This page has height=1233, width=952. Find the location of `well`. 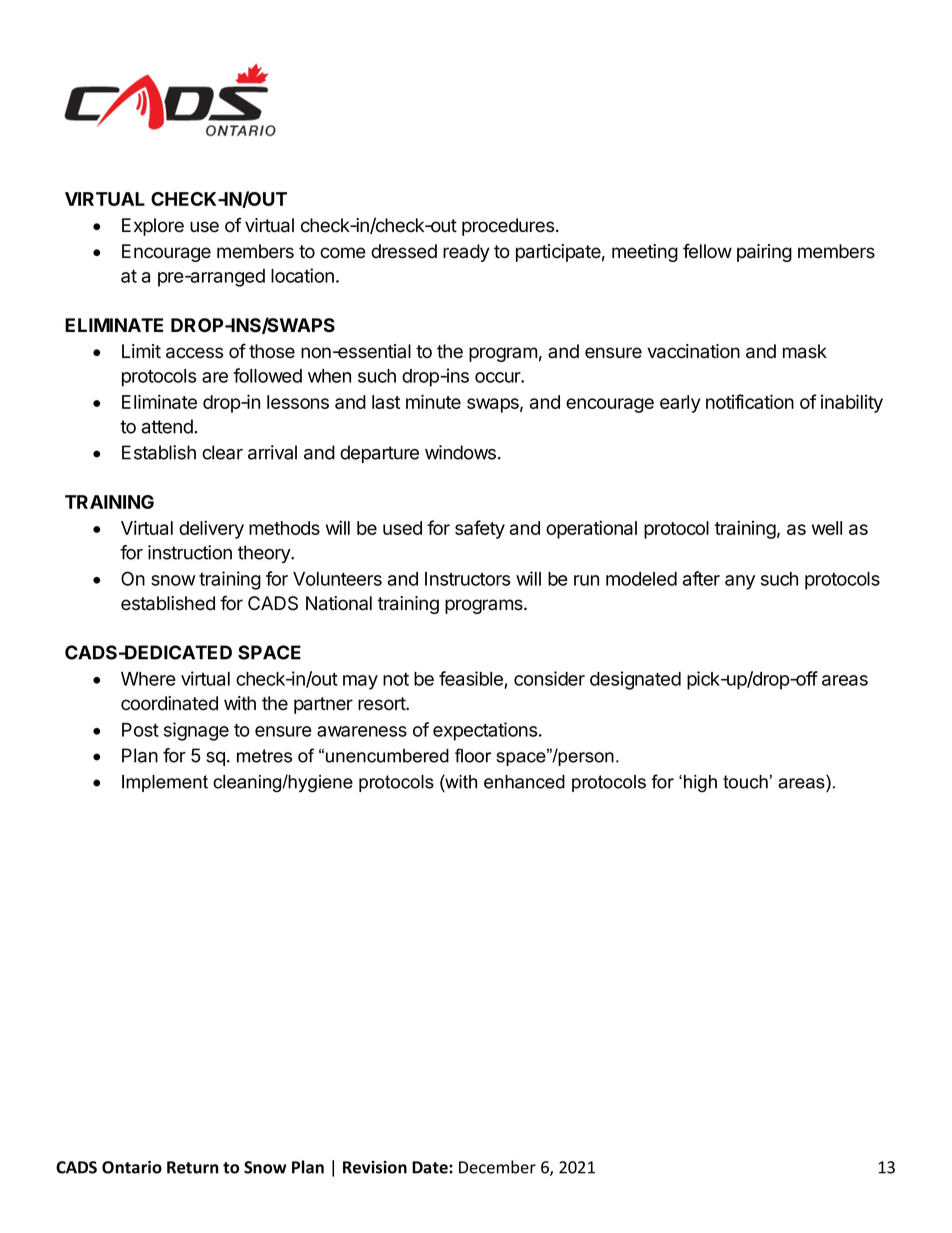

well is located at coordinates (827, 528).
